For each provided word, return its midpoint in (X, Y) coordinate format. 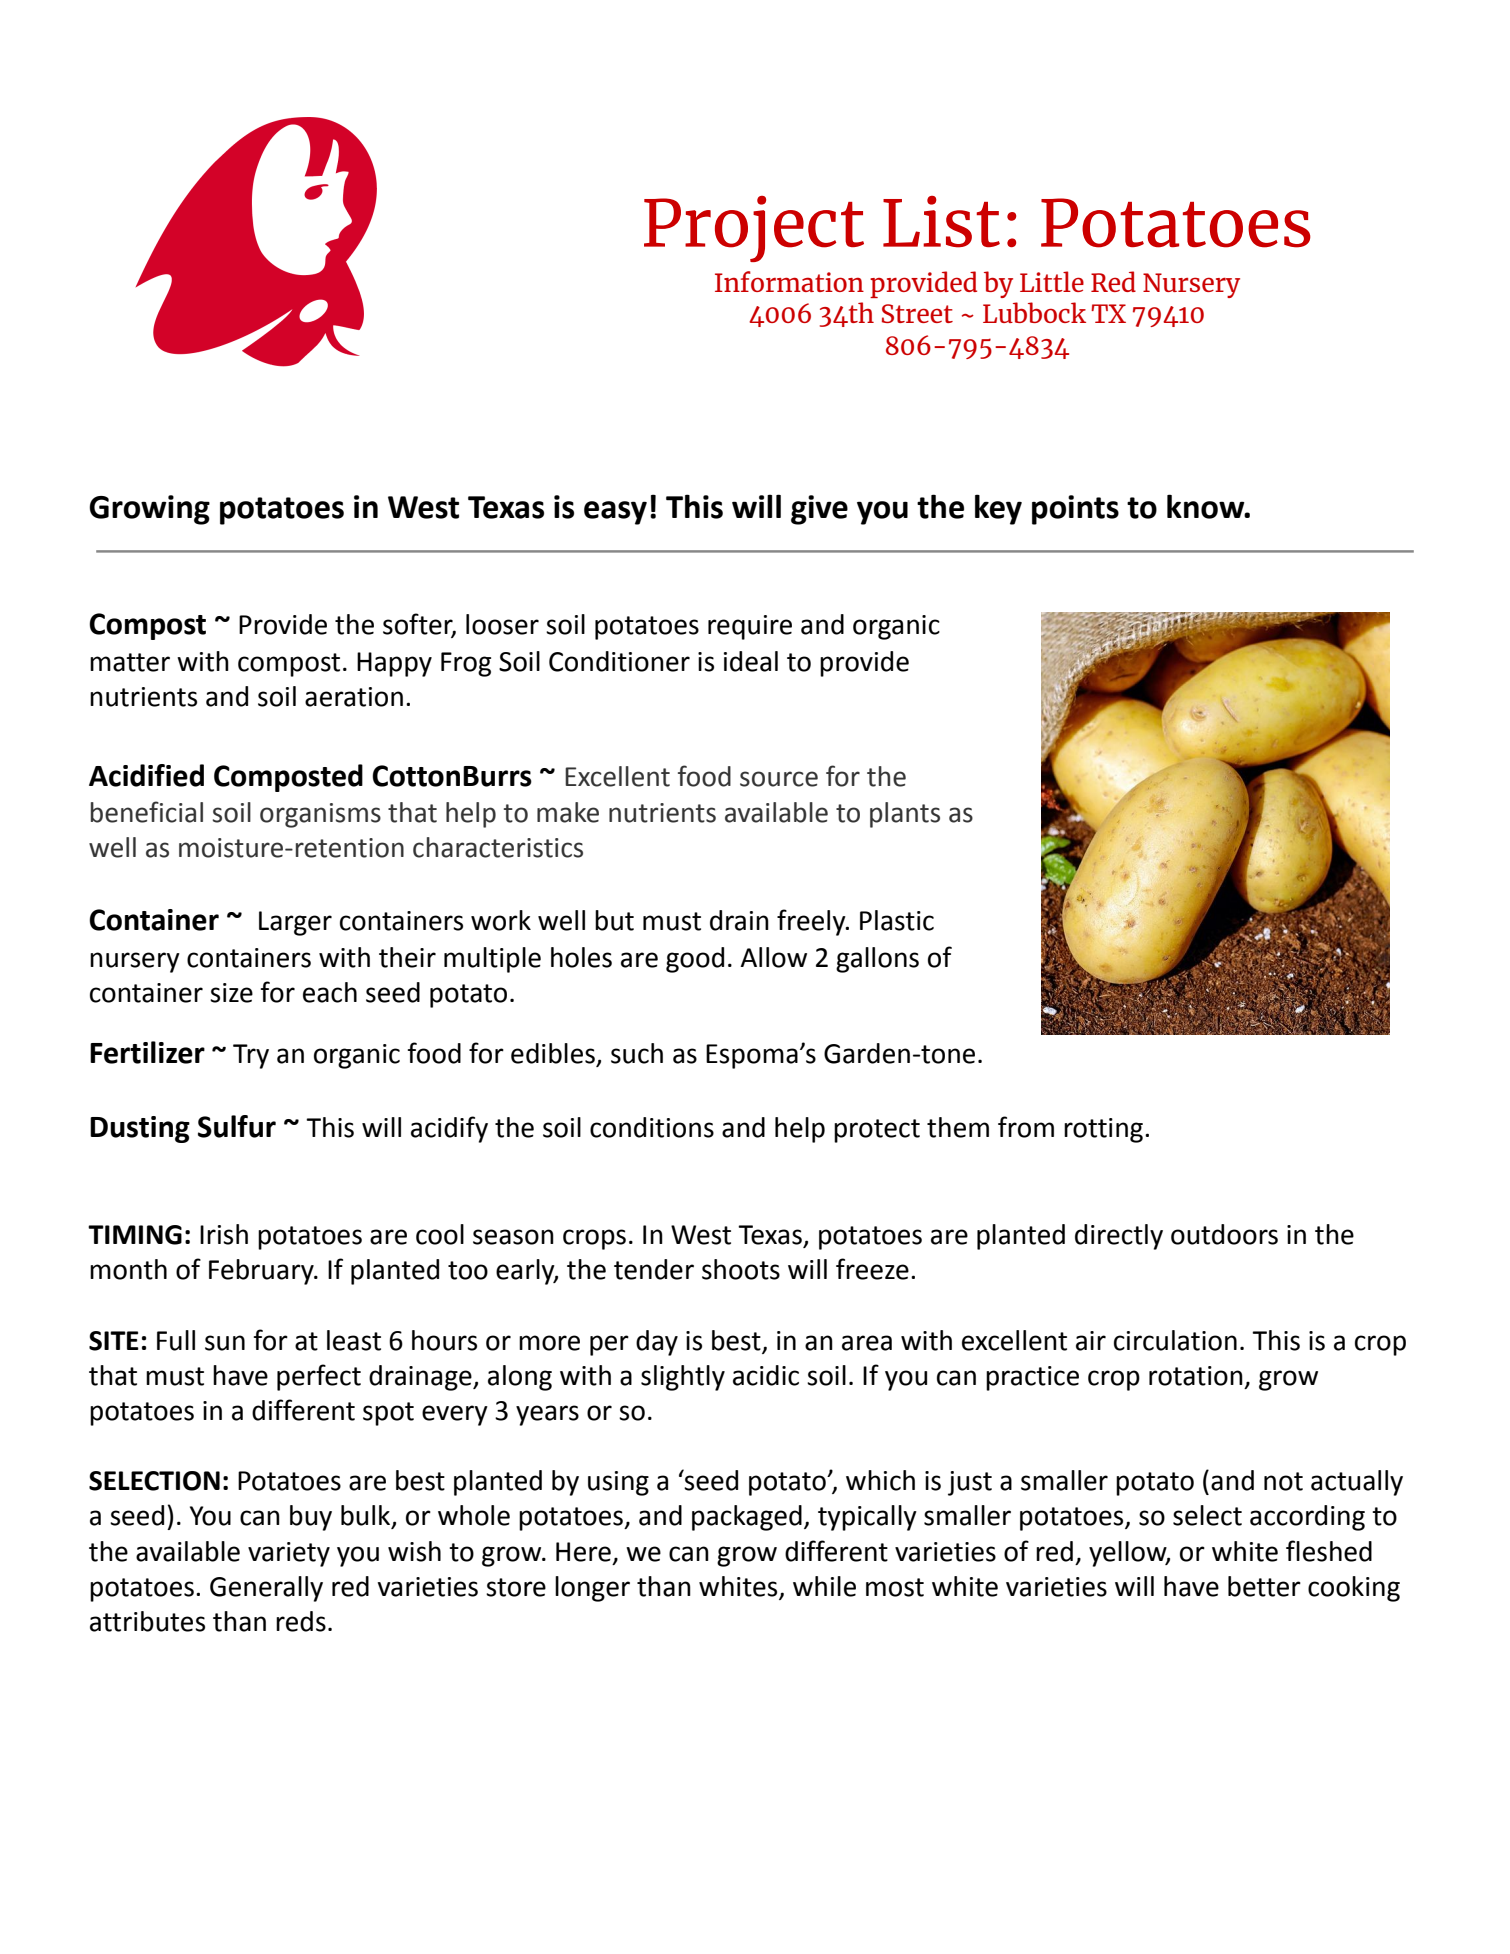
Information (789, 281)
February (262, 1272)
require (750, 627)
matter (130, 662)
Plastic (897, 920)
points (1075, 510)
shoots (741, 1269)
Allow (773, 957)
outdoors (1224, 1234)
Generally (266, 1589)
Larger (295, 923)
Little (1052, 281)
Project (754, 229)
